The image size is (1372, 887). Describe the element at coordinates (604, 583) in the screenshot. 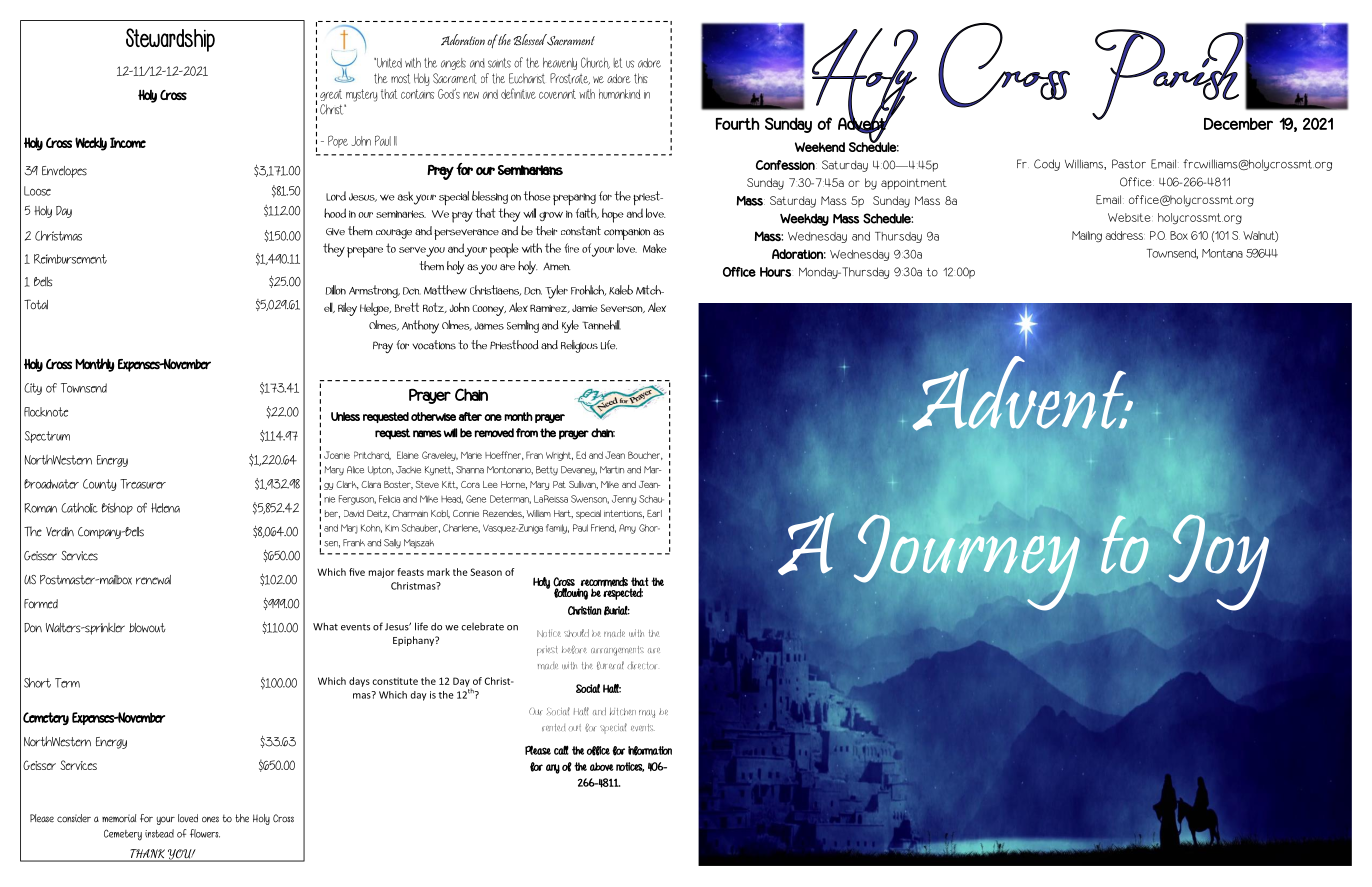

I see `recommends` at that location.
